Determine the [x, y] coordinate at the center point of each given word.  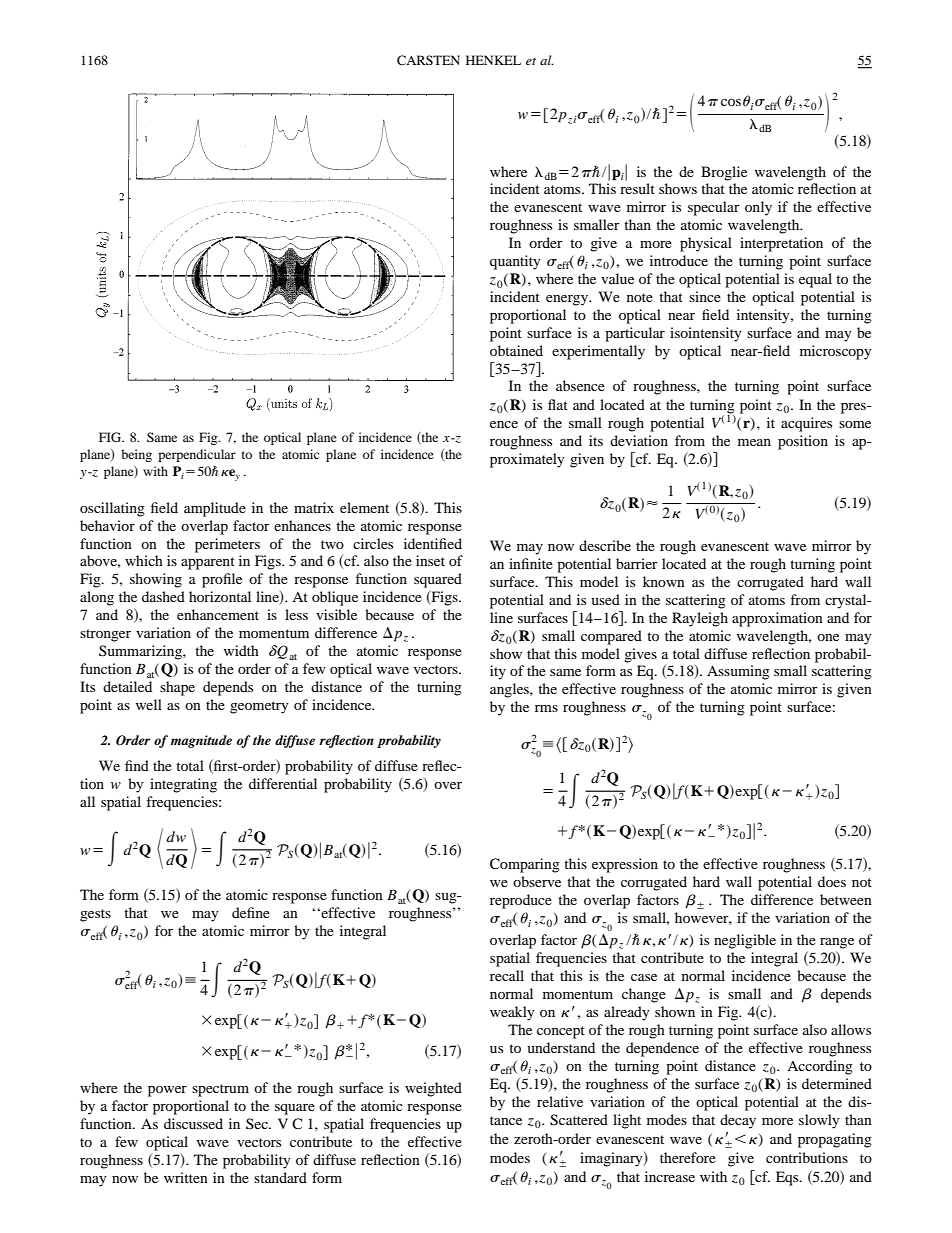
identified [433, 543]
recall [507, 975]
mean [754, 442]
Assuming [738, 672]
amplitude [215, 509]
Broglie [724, 173]
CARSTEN [428, 60]
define [251, 912]
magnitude [201, 741]
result [637, 188]
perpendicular [197, 455]
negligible [745, 941]
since [705, 296]
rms [546, 708]
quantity [515, 262]
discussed [193, 1123]
